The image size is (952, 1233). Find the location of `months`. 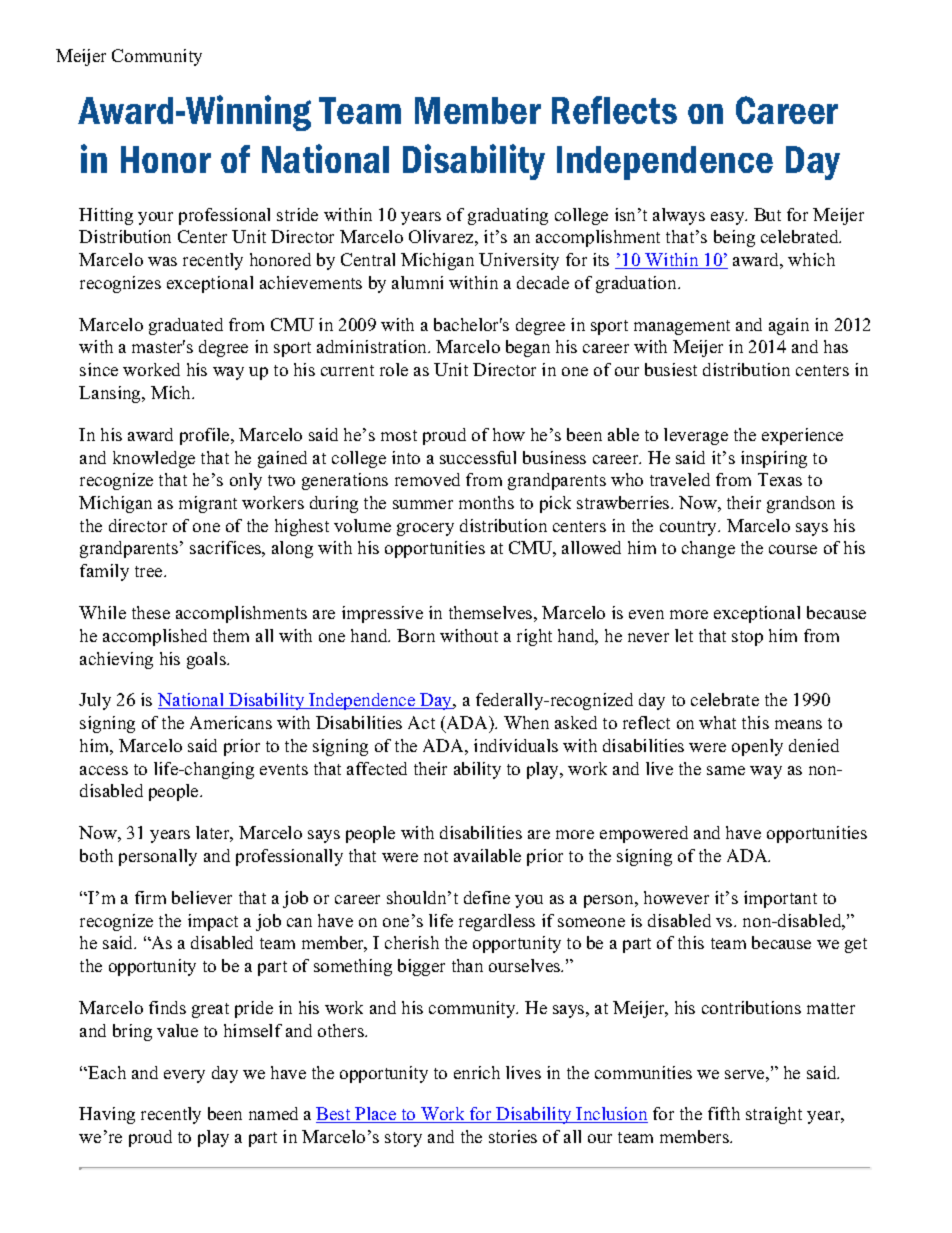

months is located at coordinates (486, 502).
